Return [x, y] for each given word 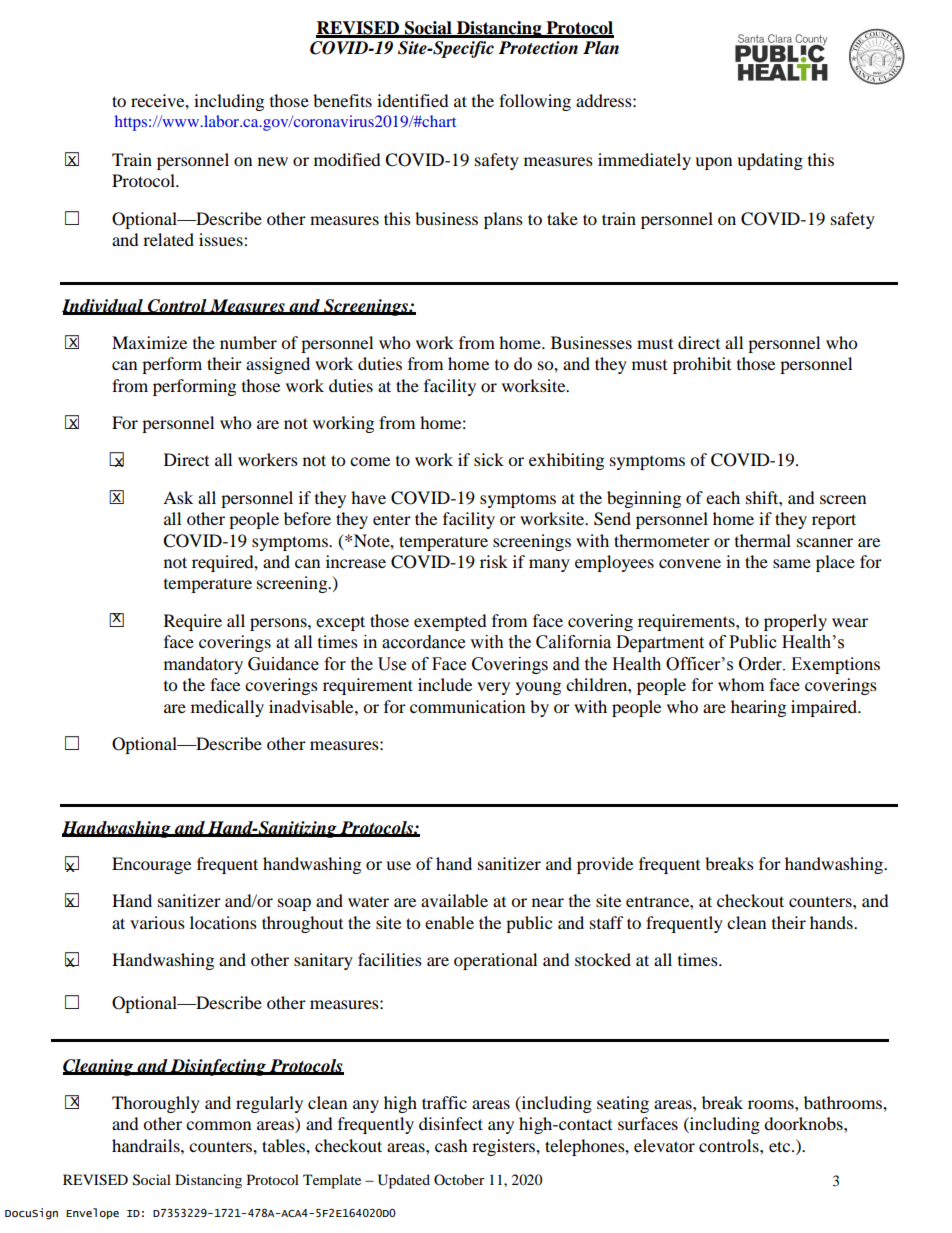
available [454, 900]
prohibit [702, 365]
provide [605, 865]
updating [770, 161]
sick [489, 459]
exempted [450, 622]
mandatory [203, 665]
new [273, 161]
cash [451, 1145]
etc [781, 1146]
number [248, 342]
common [218, 1125]
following [535, 102]
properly [795, 622]
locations [223, 922]
